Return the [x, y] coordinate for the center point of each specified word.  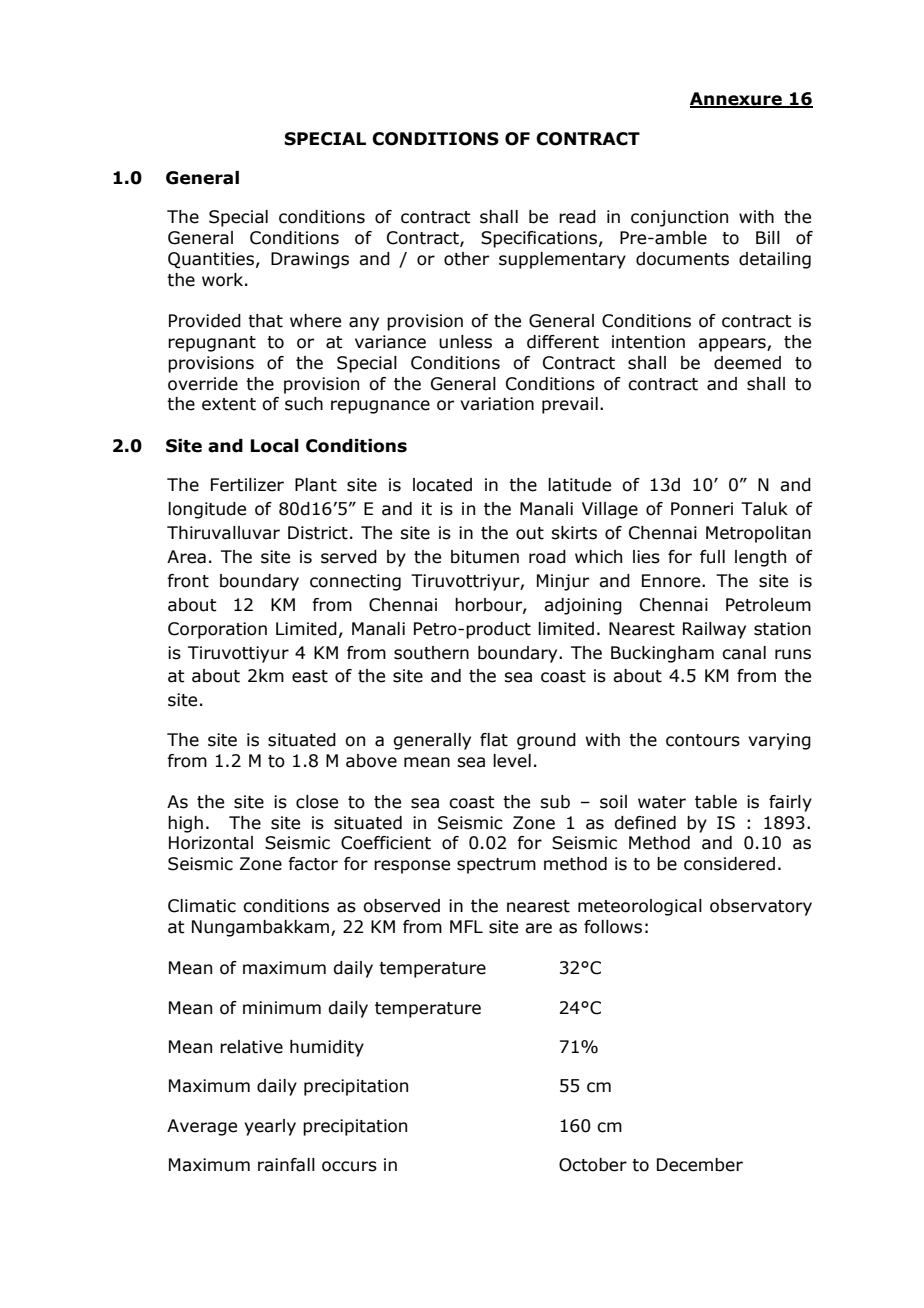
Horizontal [211, 843]
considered [729, 864]
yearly [270, 1127]
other [466, 259]
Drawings [310, 260]
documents [682, 259]
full [712, 557]
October [593, 1165]
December [700, 1165]
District [318, 533]
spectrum [496, 866]
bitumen [485, 557]
